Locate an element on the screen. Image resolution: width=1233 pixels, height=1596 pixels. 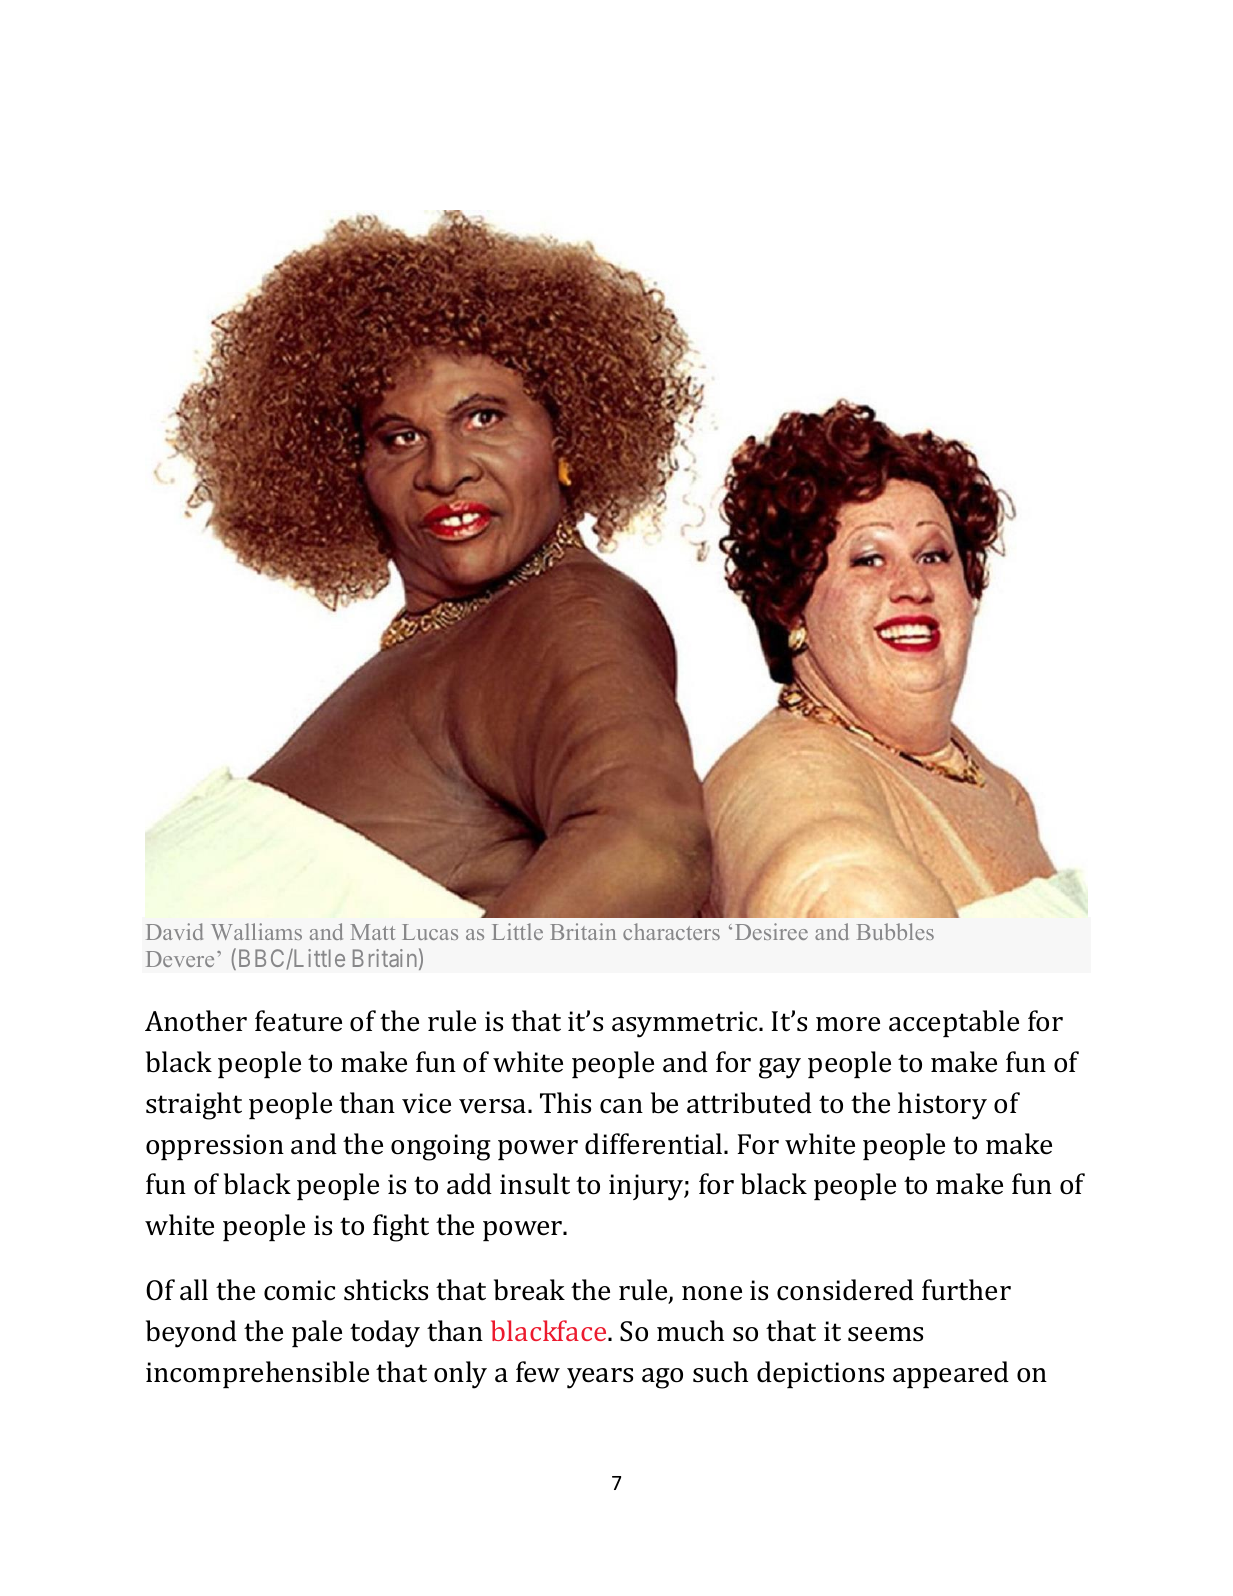
differential is located at coordinates (655, 1144).
